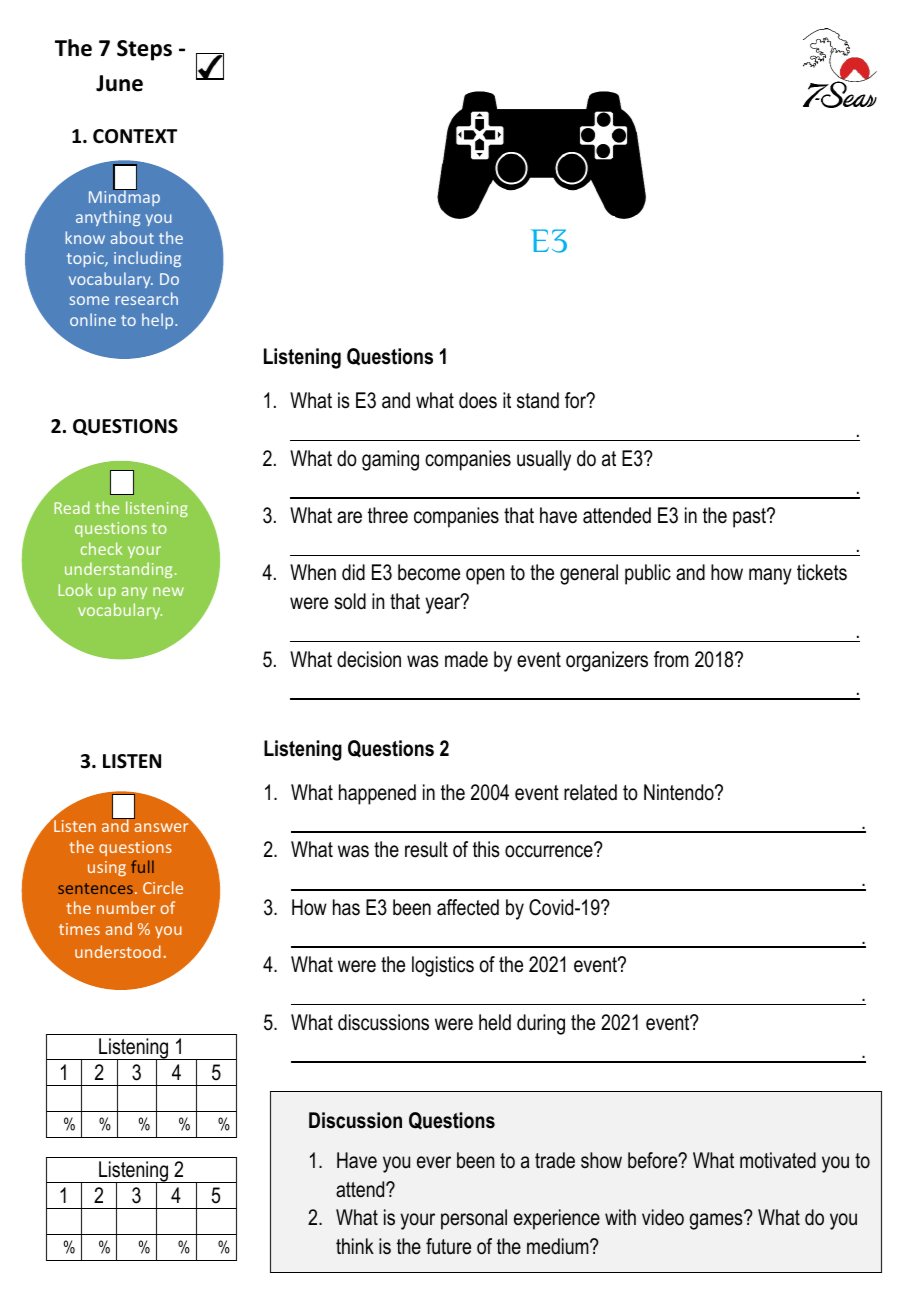  What do you see at coordinates (474, 1219) in the screenshot?
I see `personal` at bounding box center [474, 1219].
